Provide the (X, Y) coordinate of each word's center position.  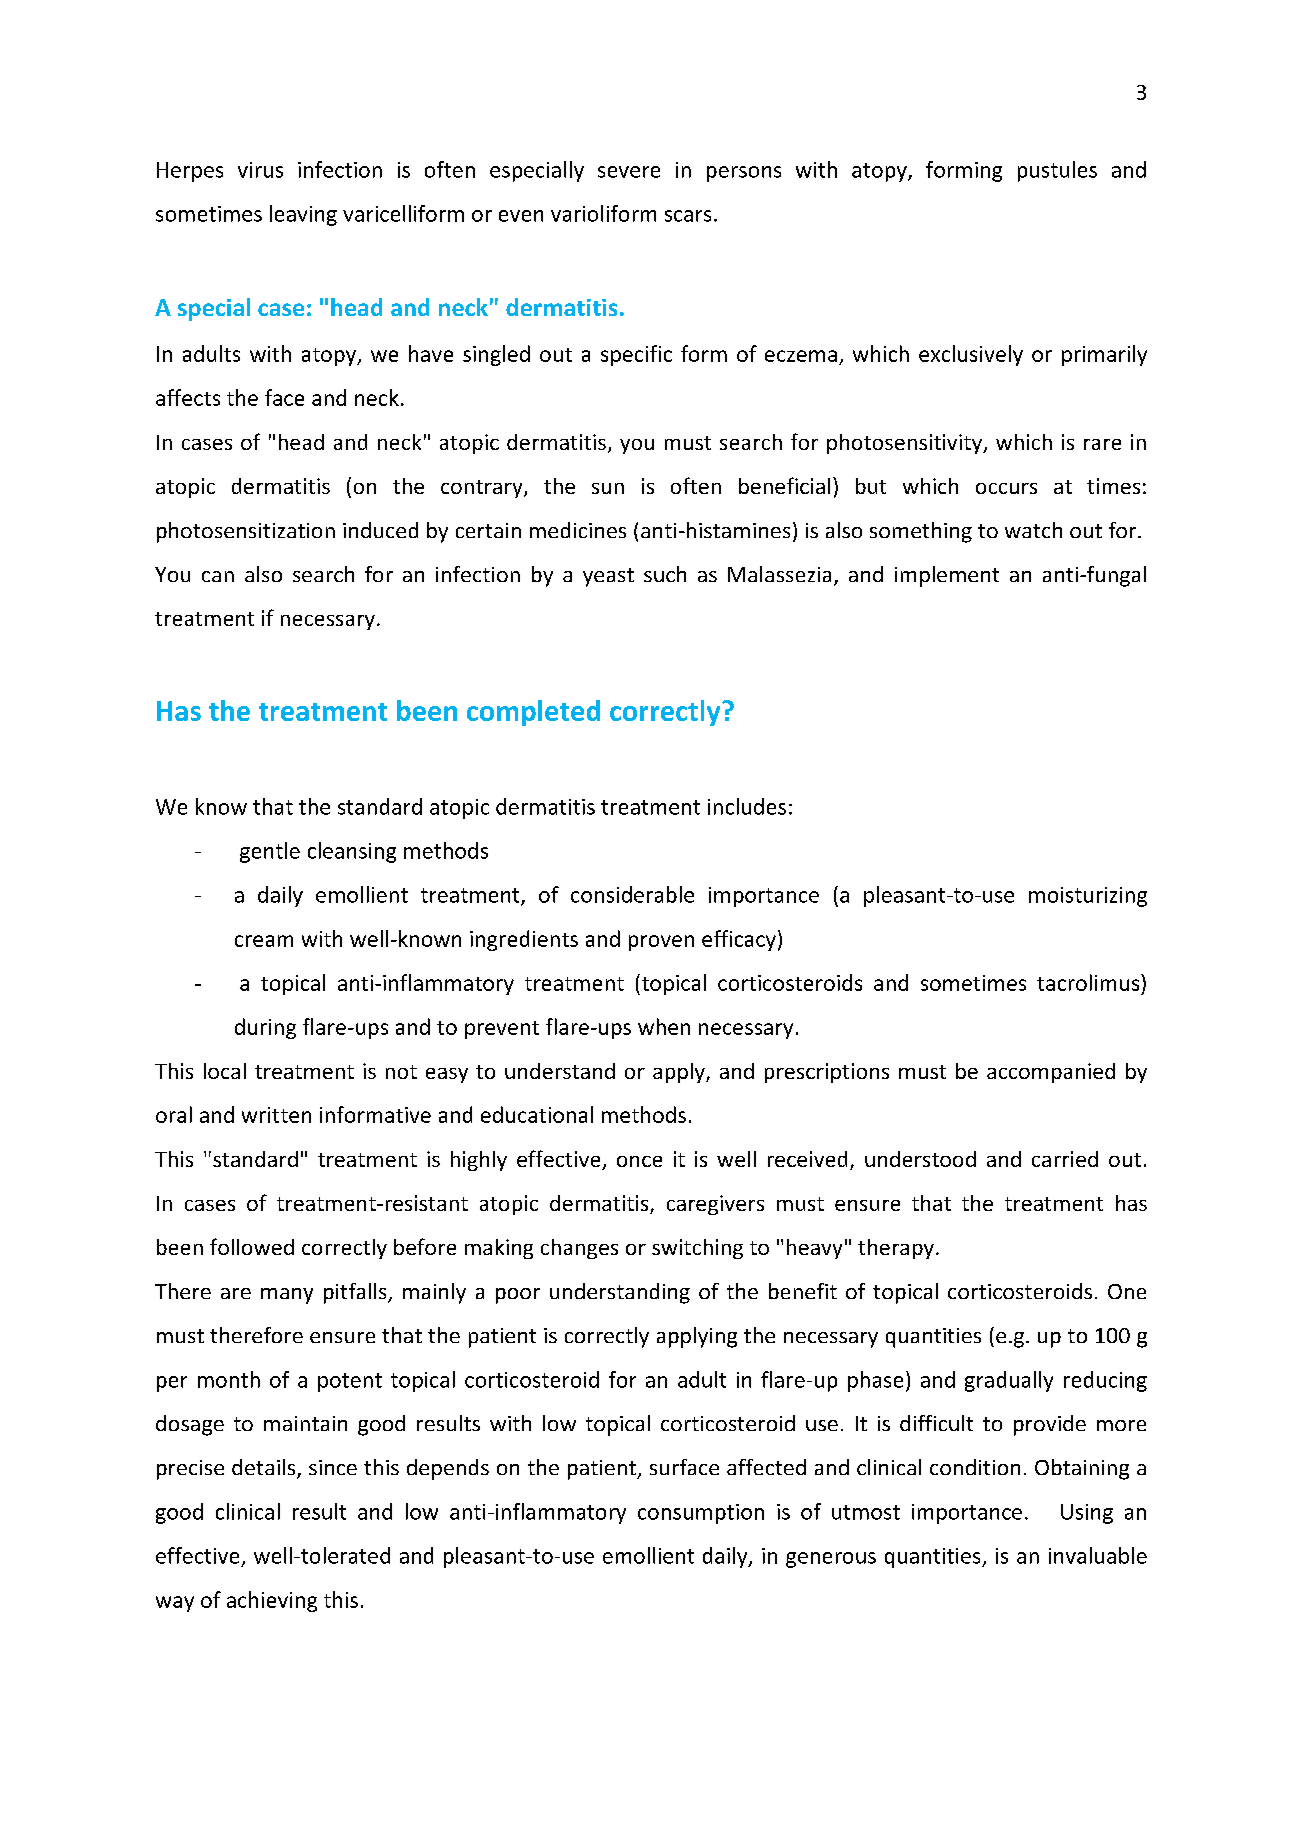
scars (688, 216)
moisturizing (1088, 897)
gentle (270, 852)
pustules (1057, 171)
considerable (632, 894)
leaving (303, 215)
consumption (701, 1514)
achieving (272, 1601)
